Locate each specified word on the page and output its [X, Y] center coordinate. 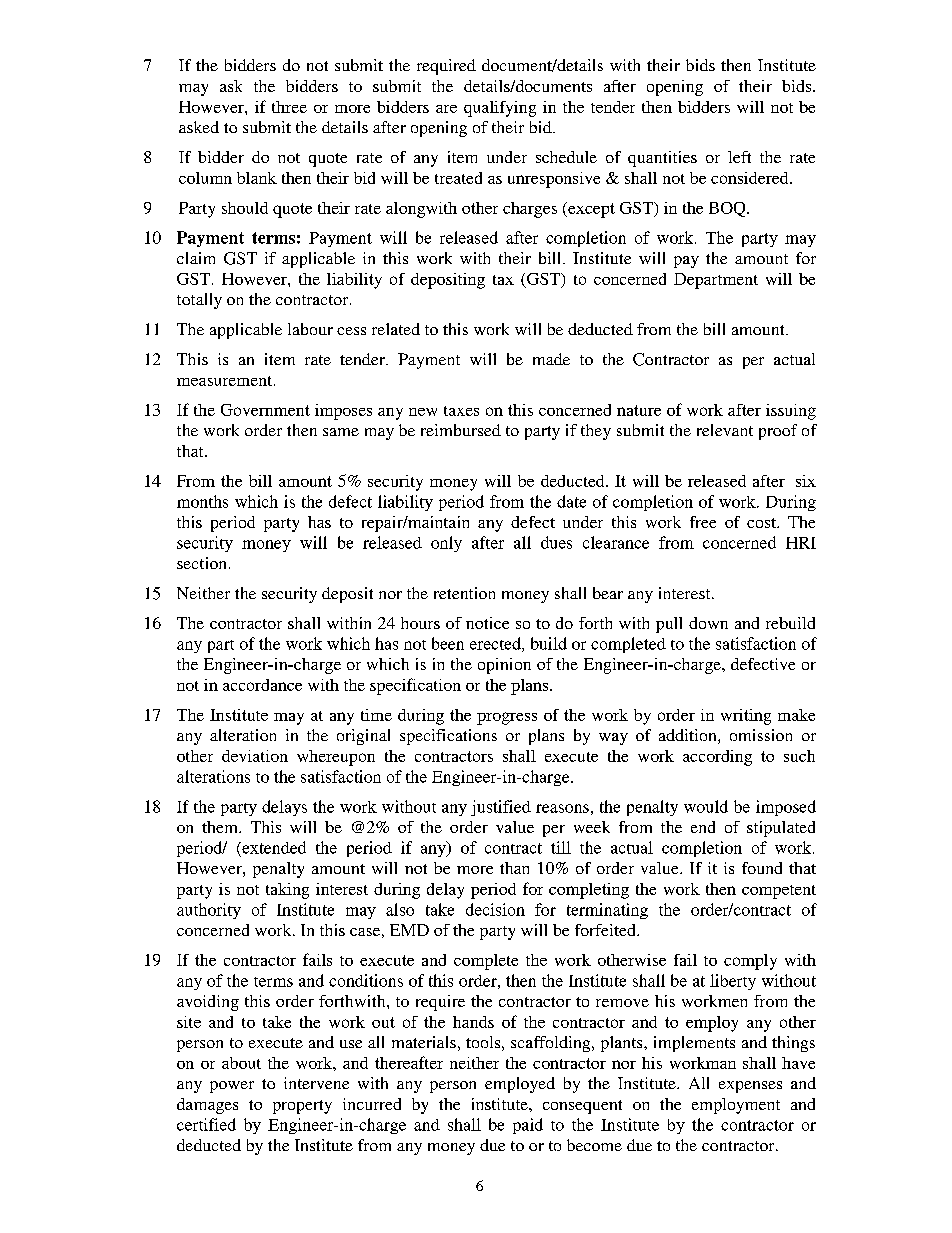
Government [265, 410]
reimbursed [461, 430]
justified [501, 808]
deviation [255, 756]
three [289, 107]
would [706, 806]
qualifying [500, 109]
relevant [725, 430]
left [739, 157]
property [302, 1107]
